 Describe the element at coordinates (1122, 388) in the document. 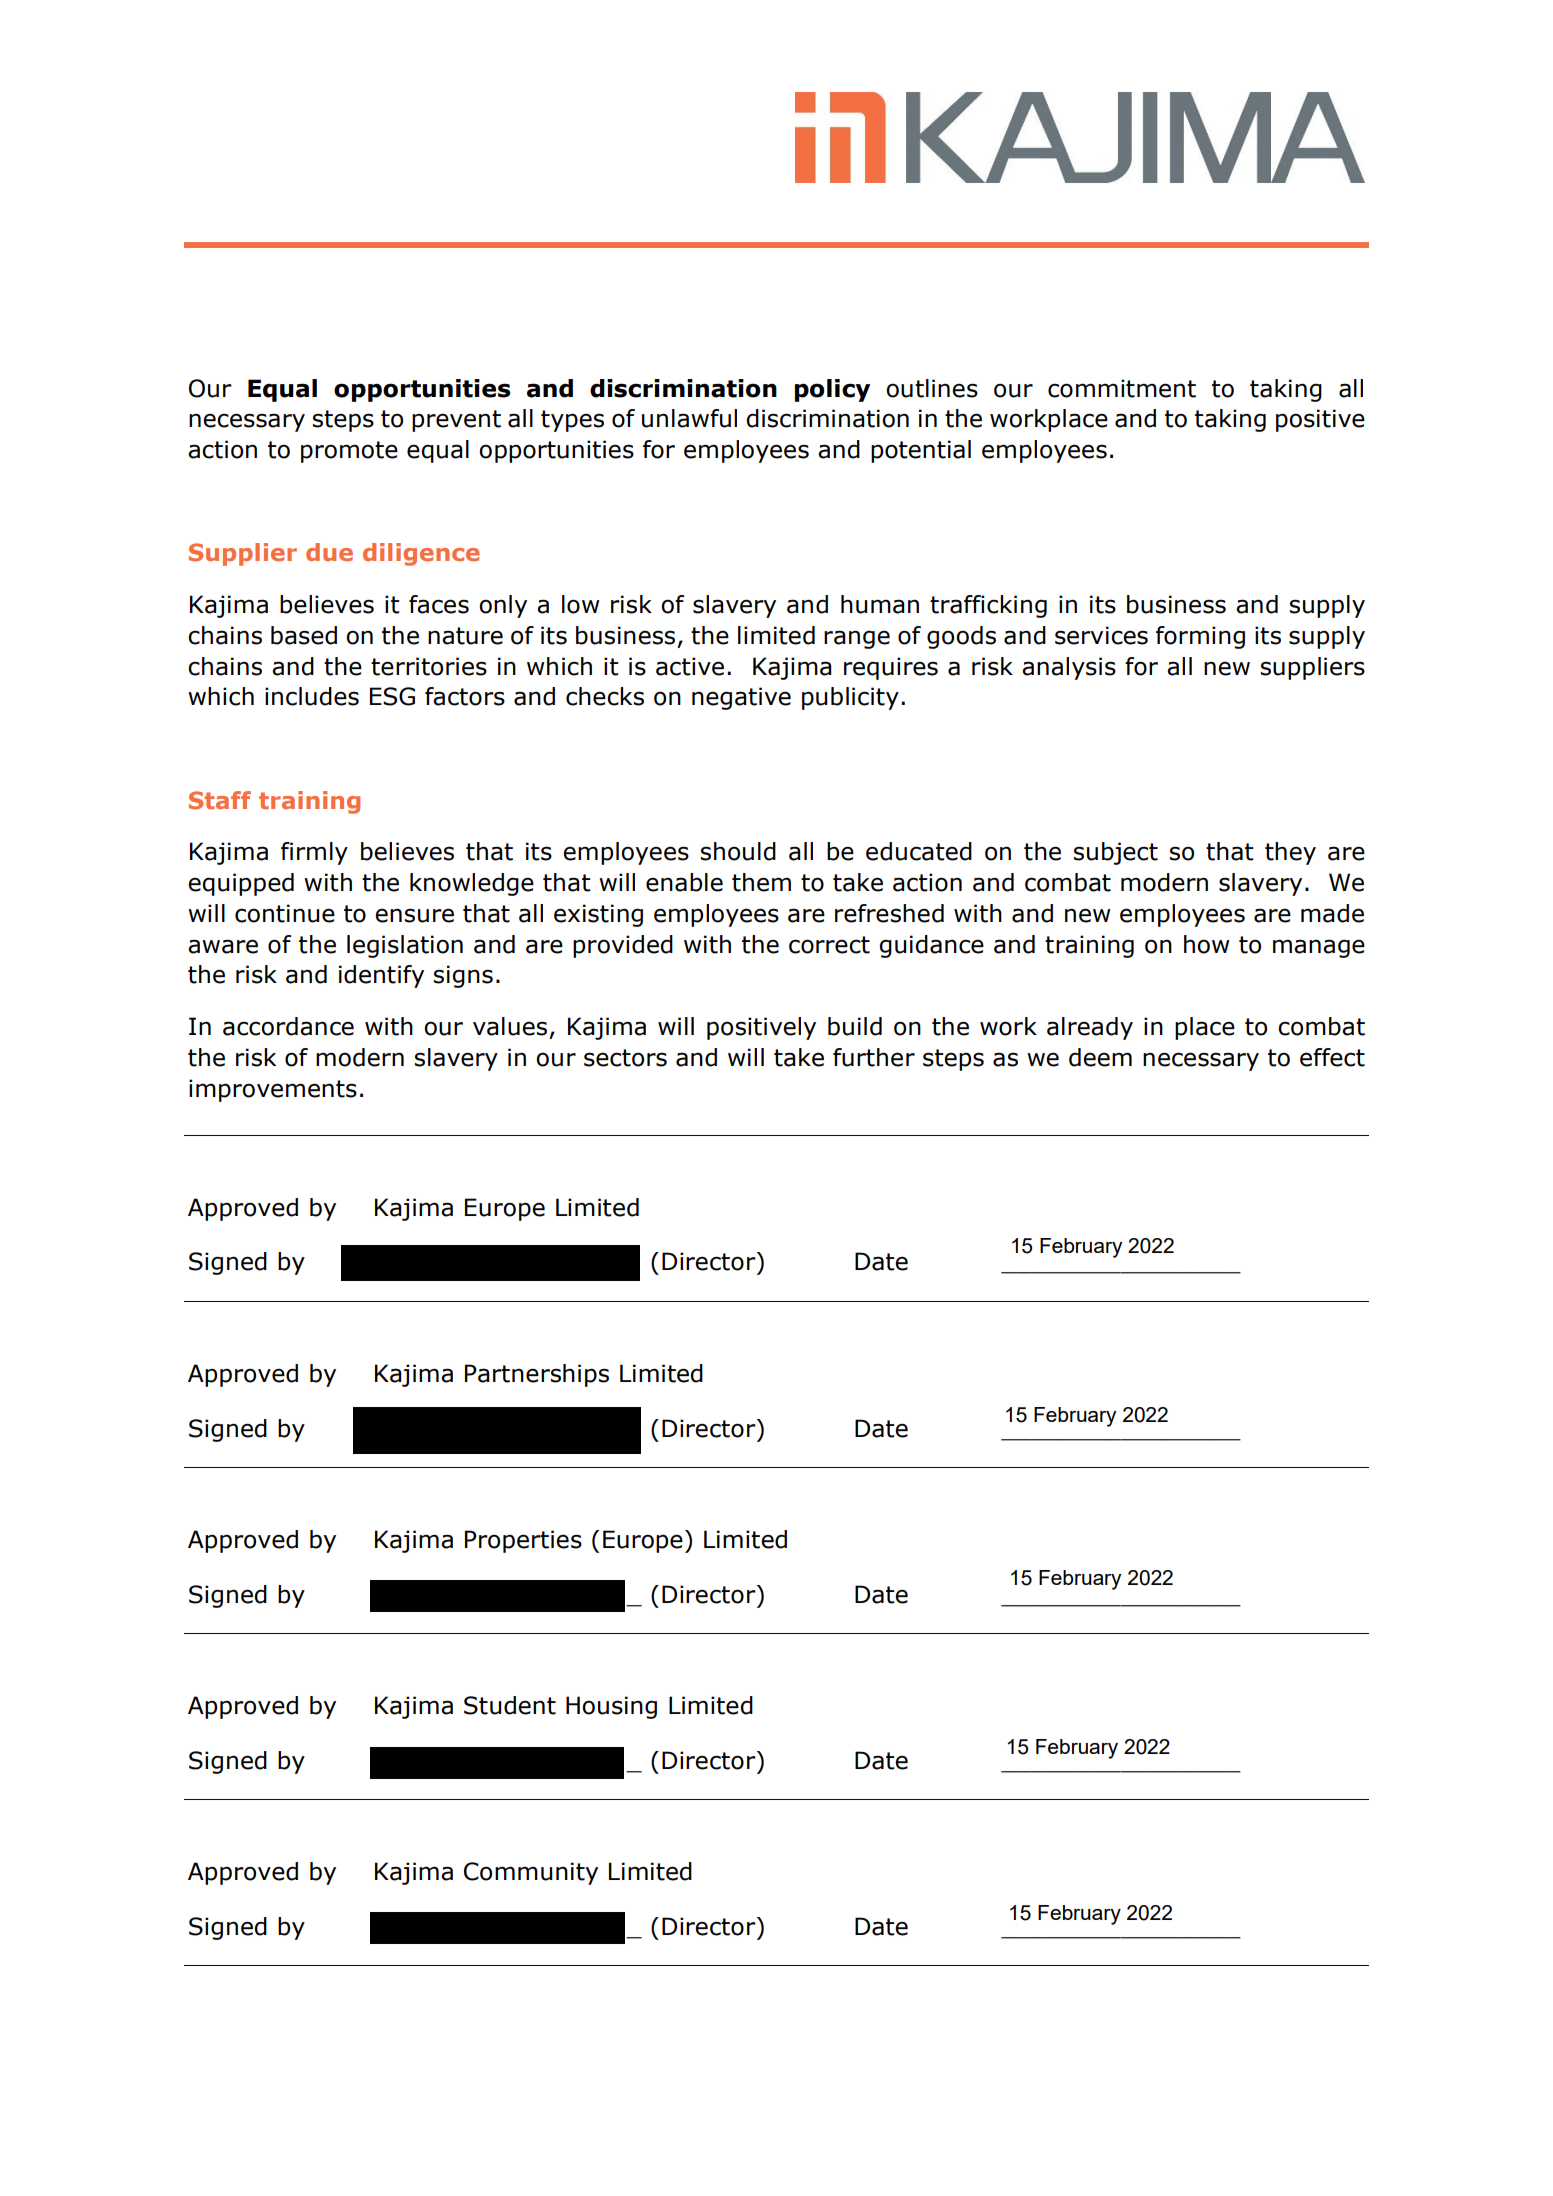

I see `commitment` at that location.
